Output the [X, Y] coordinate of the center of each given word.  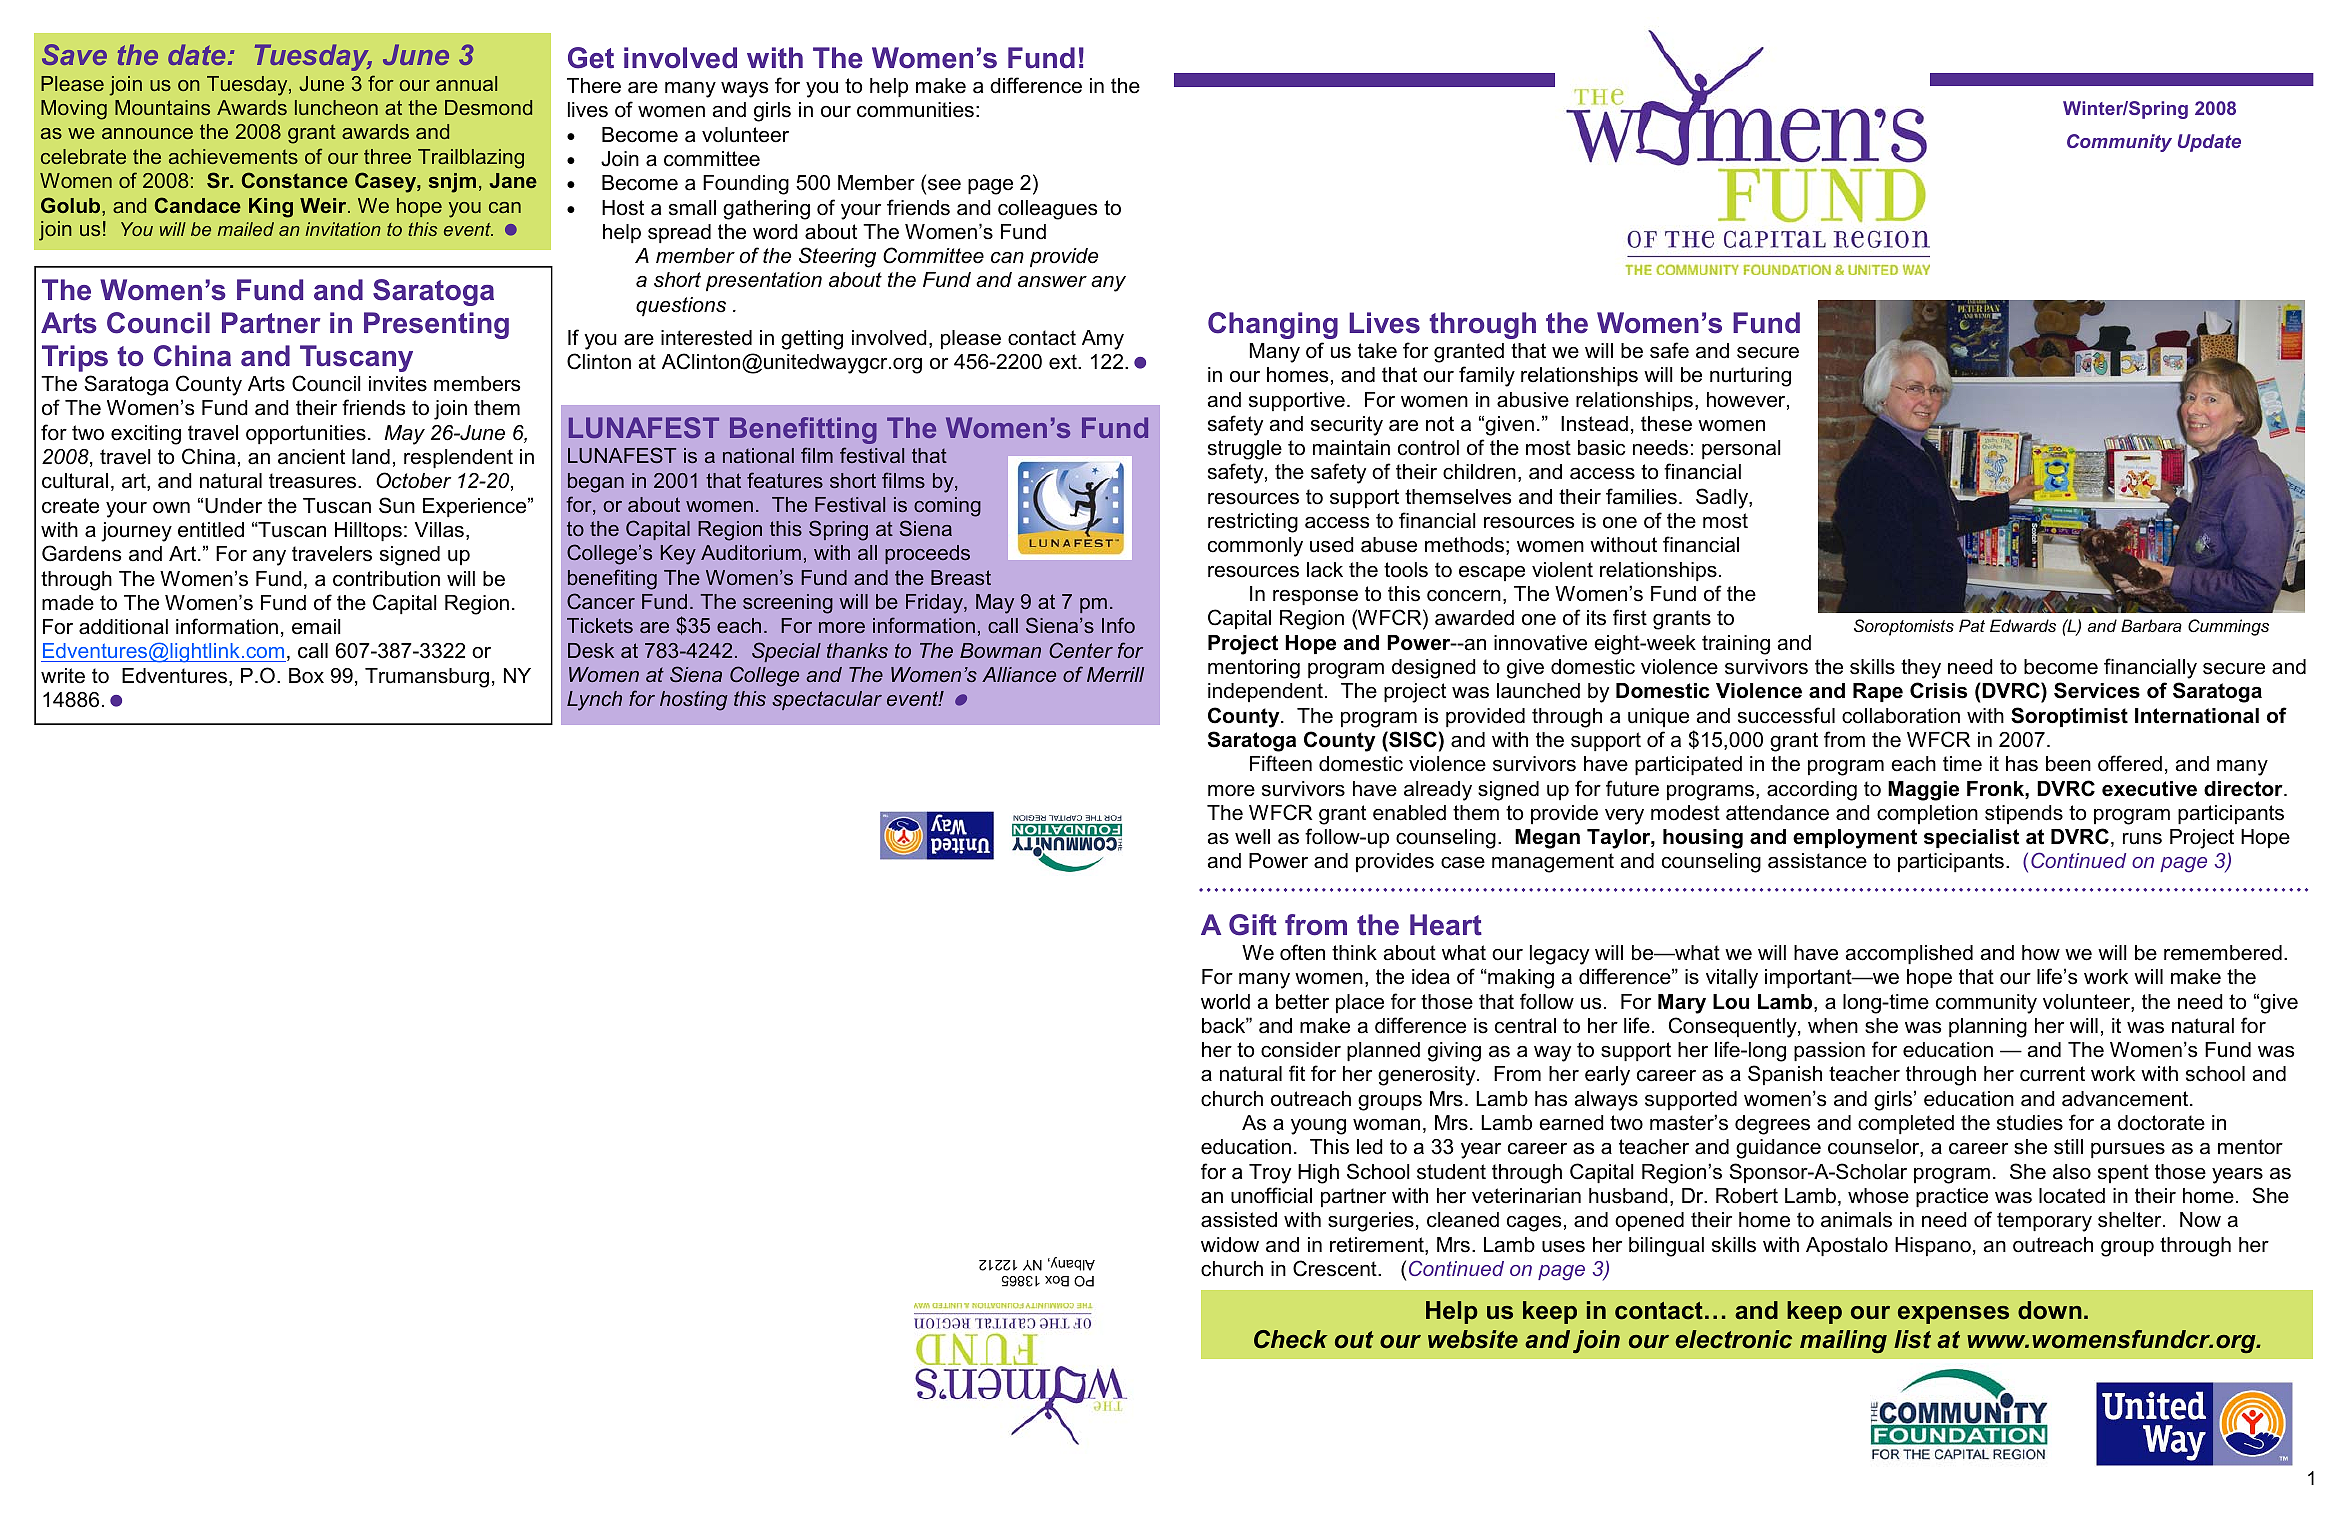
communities [915, 110]
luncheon [336, 107]
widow [1230, 1245]
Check [1291, 1339]
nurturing [1750, 377]
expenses [1953, 1315]
